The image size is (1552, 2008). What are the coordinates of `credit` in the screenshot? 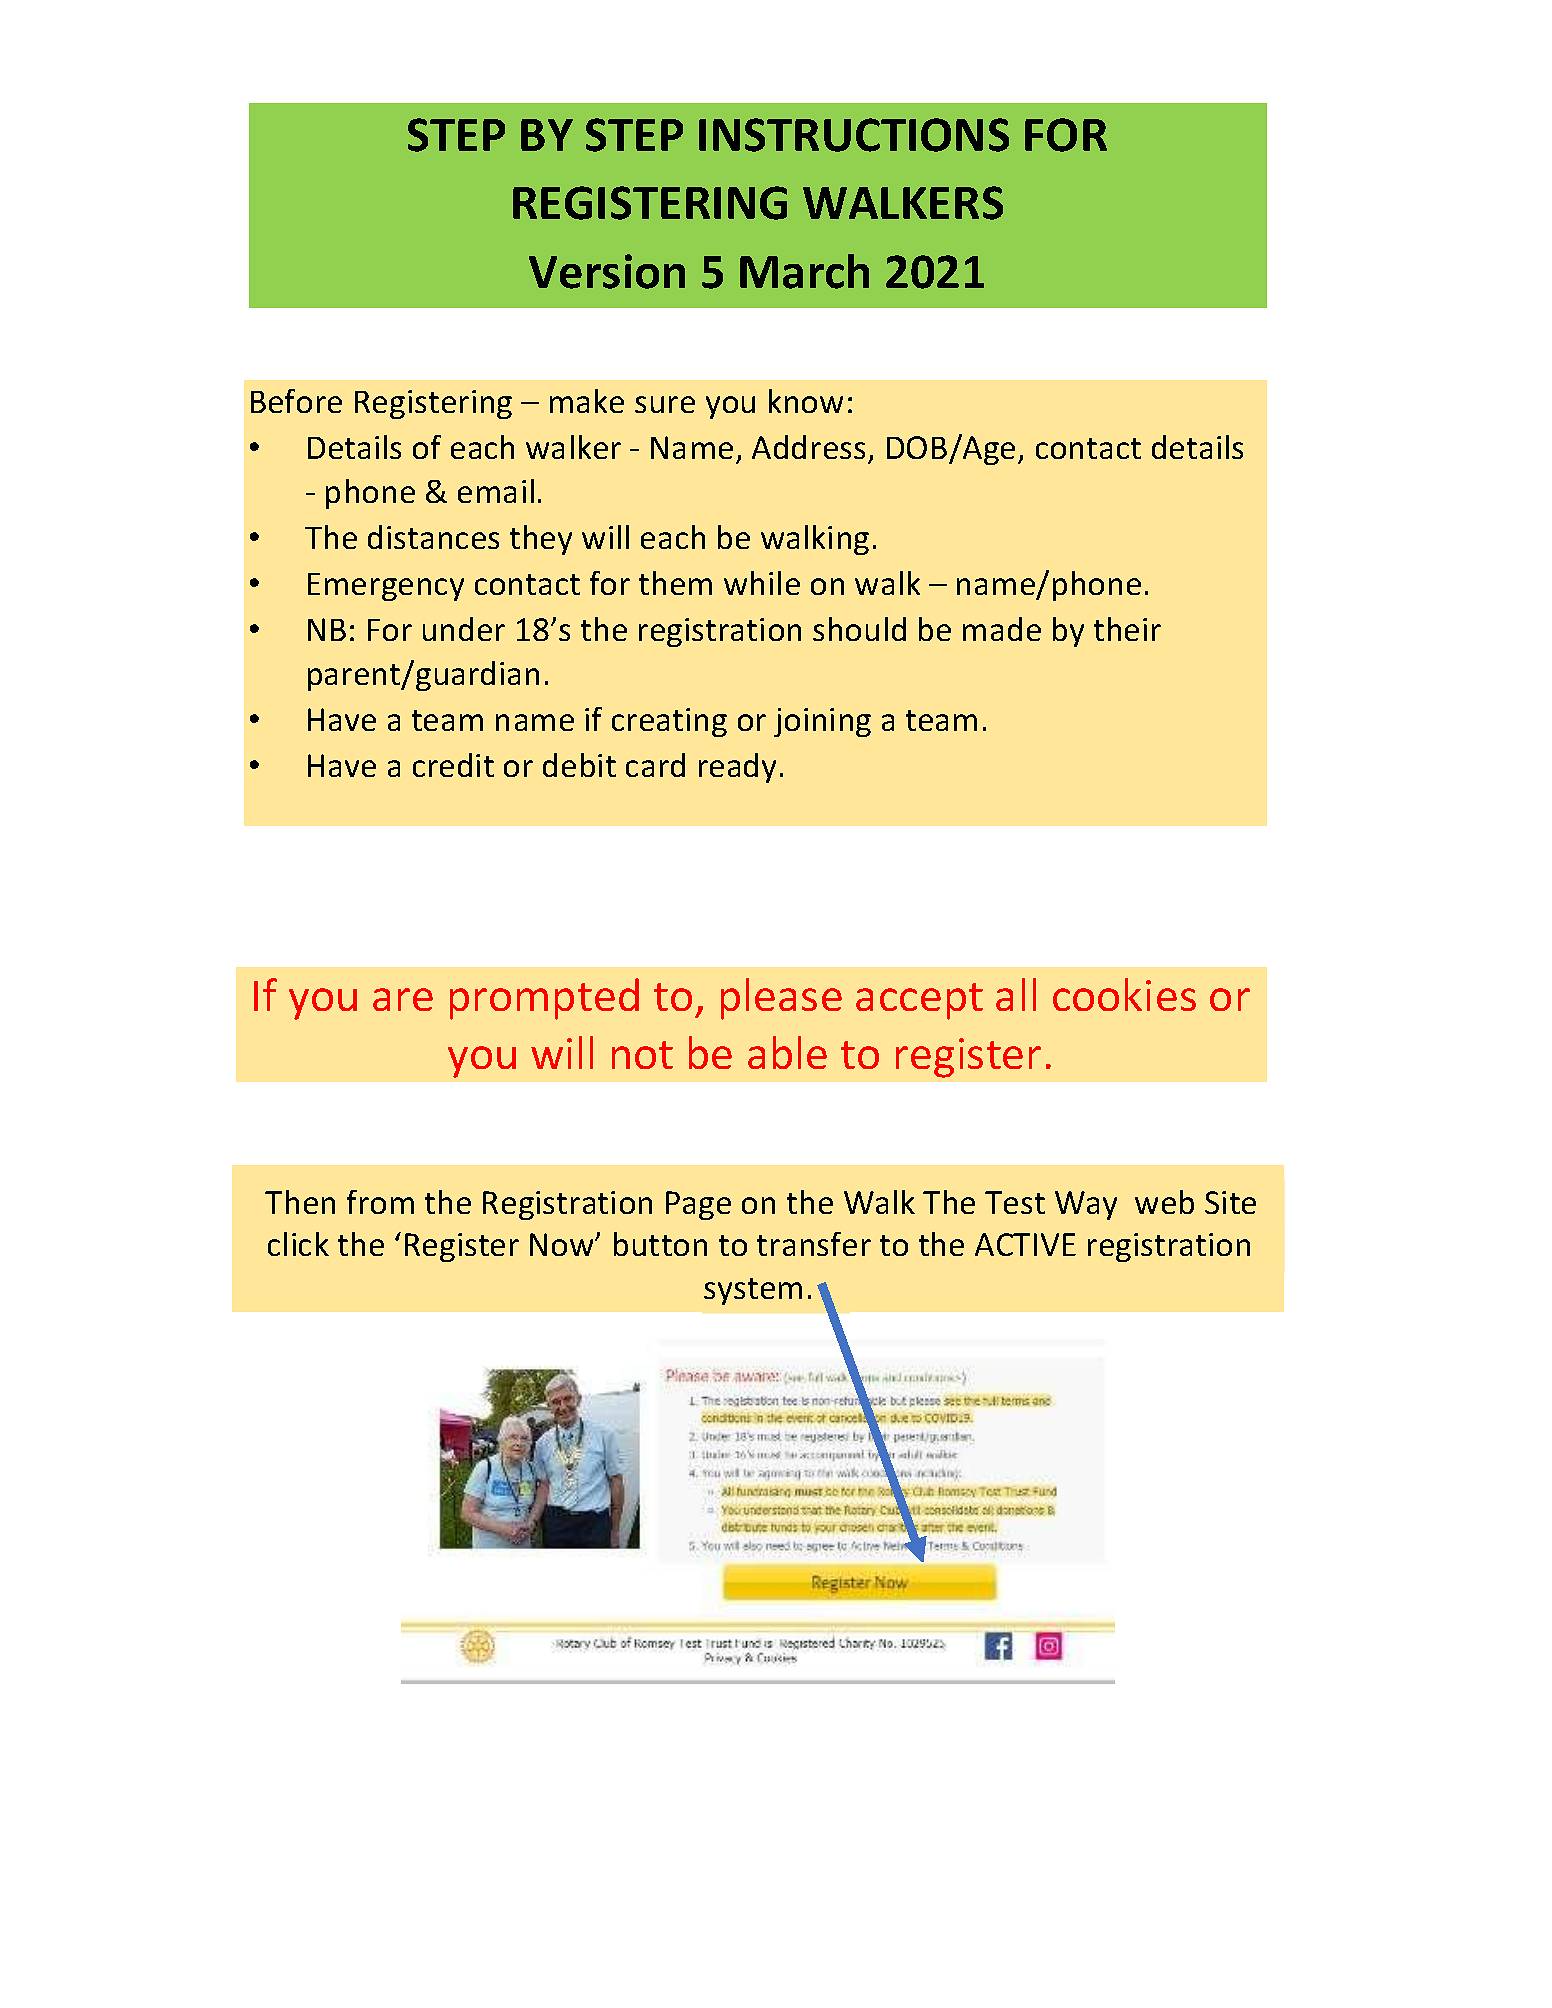 It's located at (453, 765).
